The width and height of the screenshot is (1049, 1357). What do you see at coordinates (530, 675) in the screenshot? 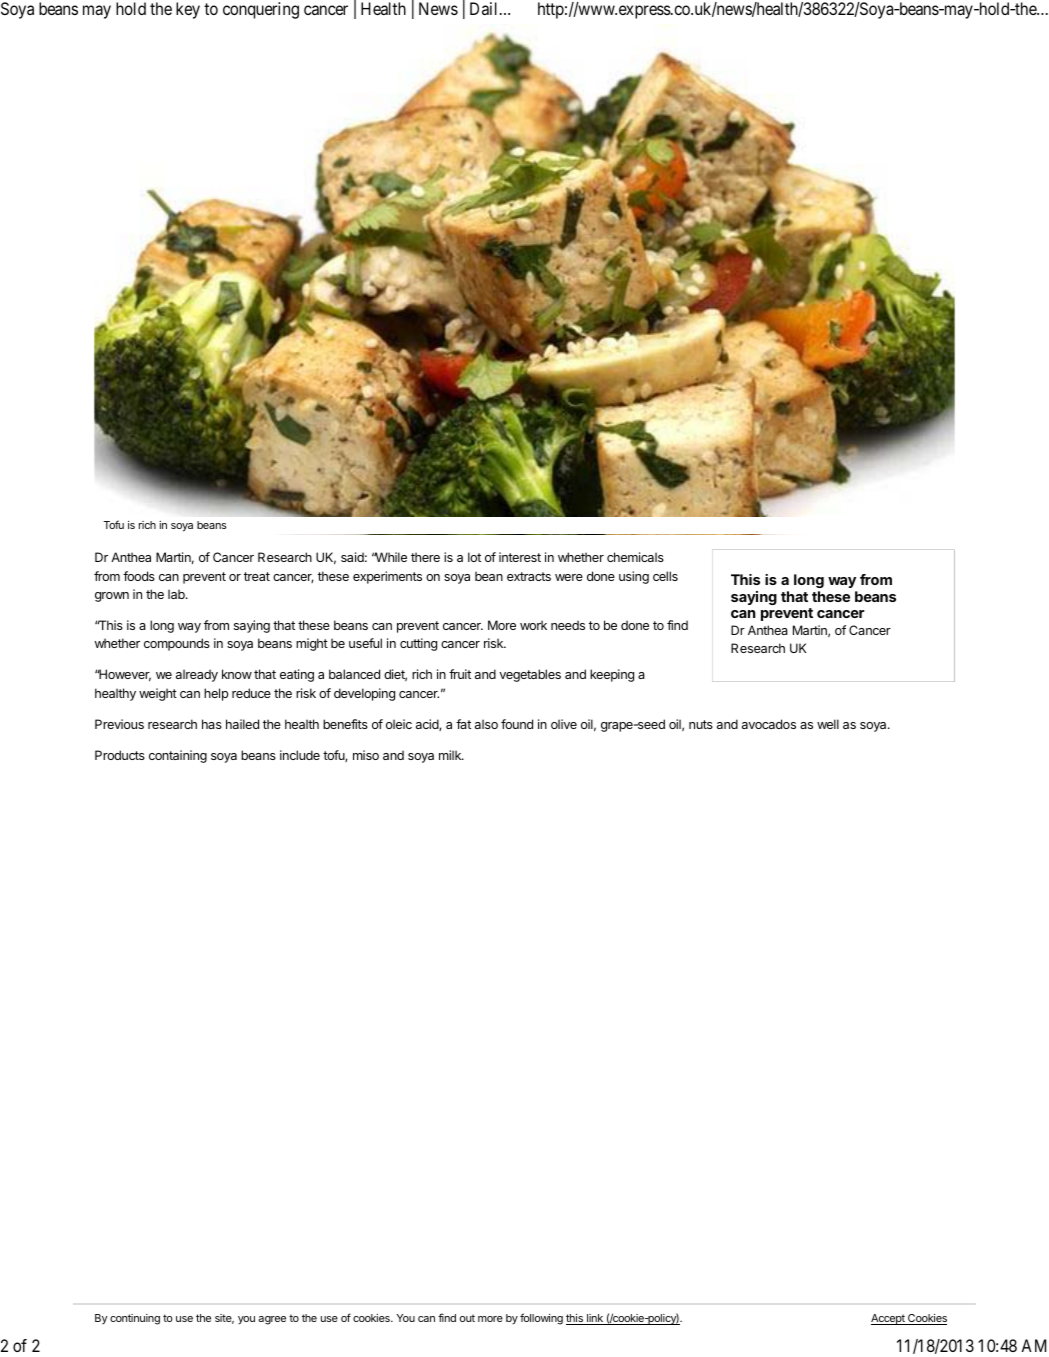
I see `vegetables` at bounding box center [530, 675].
